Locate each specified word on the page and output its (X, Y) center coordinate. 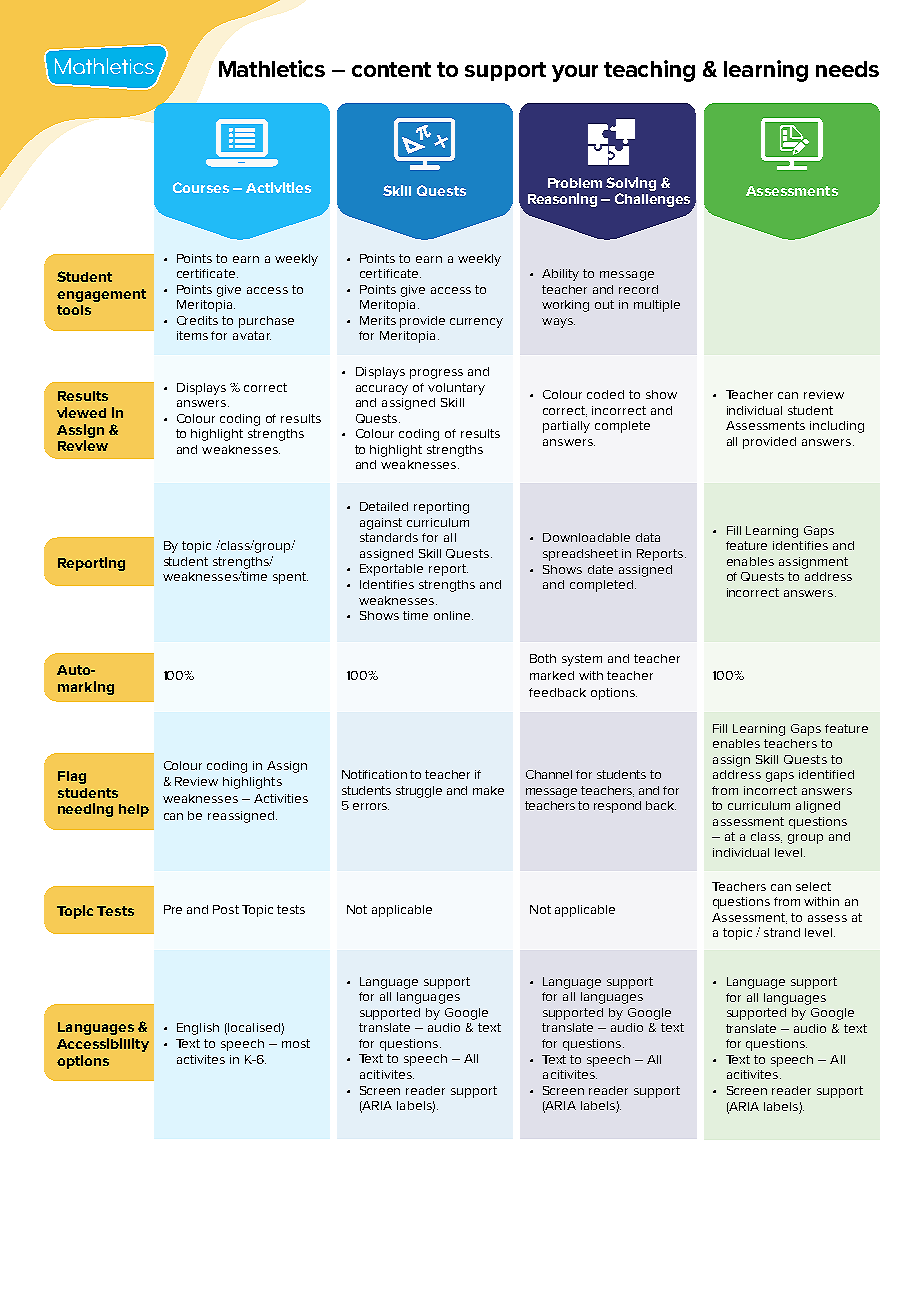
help (134, 810)
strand (782, 932)
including (837, 427)
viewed (81, 412)
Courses (201, 187)
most (296, 1043)
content (391, 69)
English (198, 1029)
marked (552, 675)
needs (847, 69)
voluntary (456, 389)
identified (826, 774)
